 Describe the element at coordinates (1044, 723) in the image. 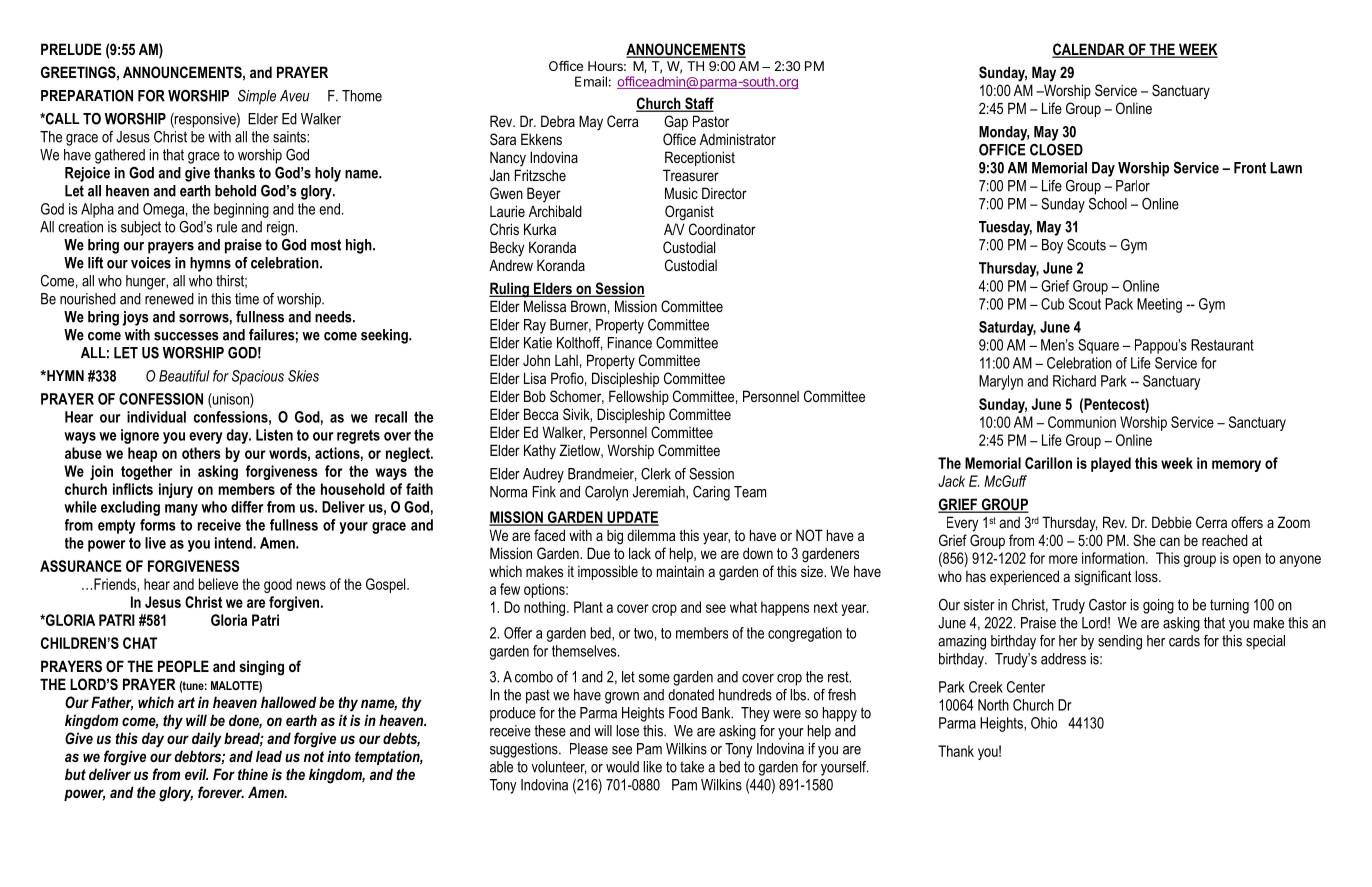

I see `Ohio` at that location.
